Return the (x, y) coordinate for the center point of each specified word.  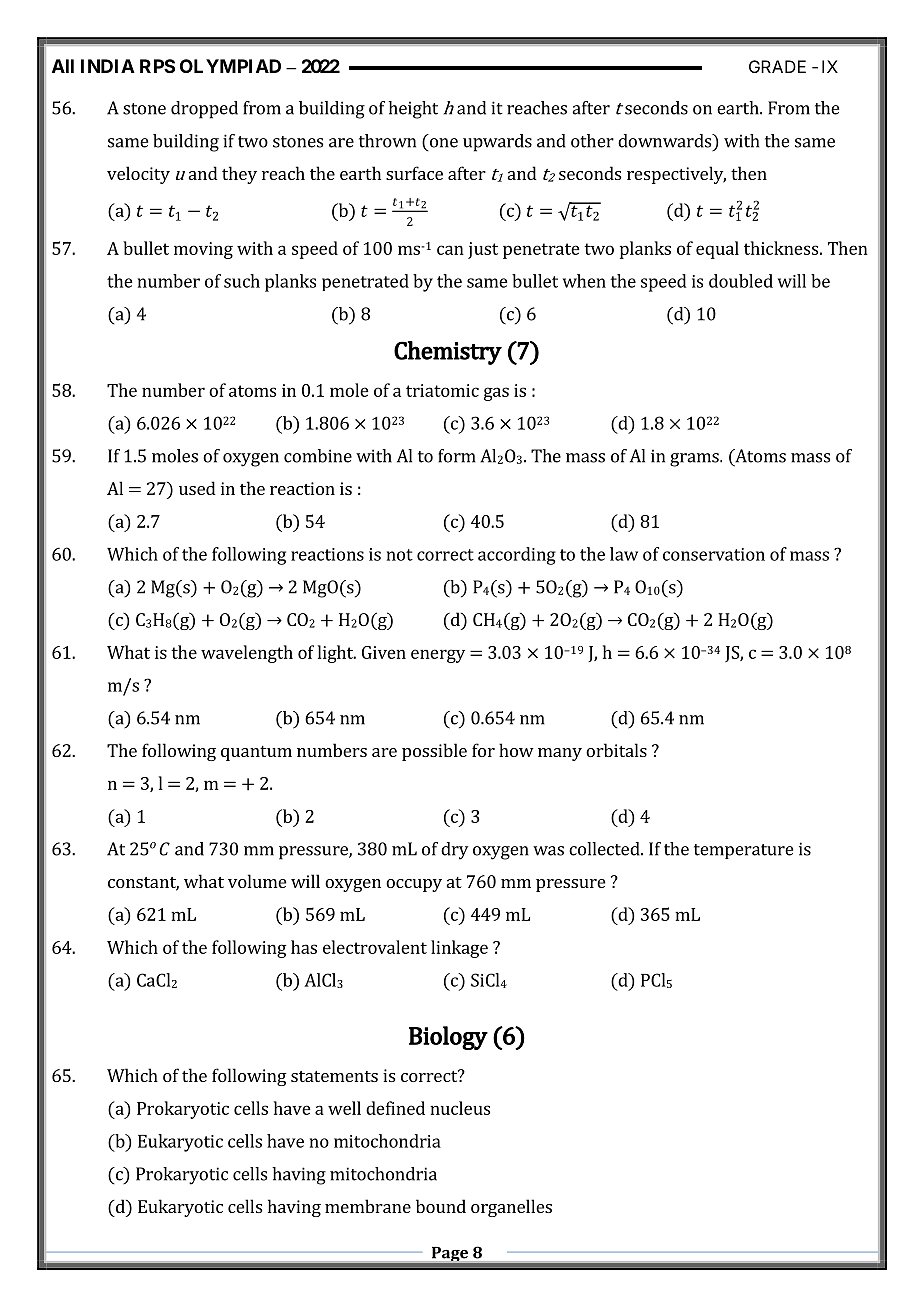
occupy (414, 885)
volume (257, 881)
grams (695, 460)
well (344, 1108)
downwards (666, 141)
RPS (157, 66)
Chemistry (448, 353)
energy (438, 656)
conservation (714, 554)
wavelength (247, 654)
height (413, 110)
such (242, 281)
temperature (743, 851)
